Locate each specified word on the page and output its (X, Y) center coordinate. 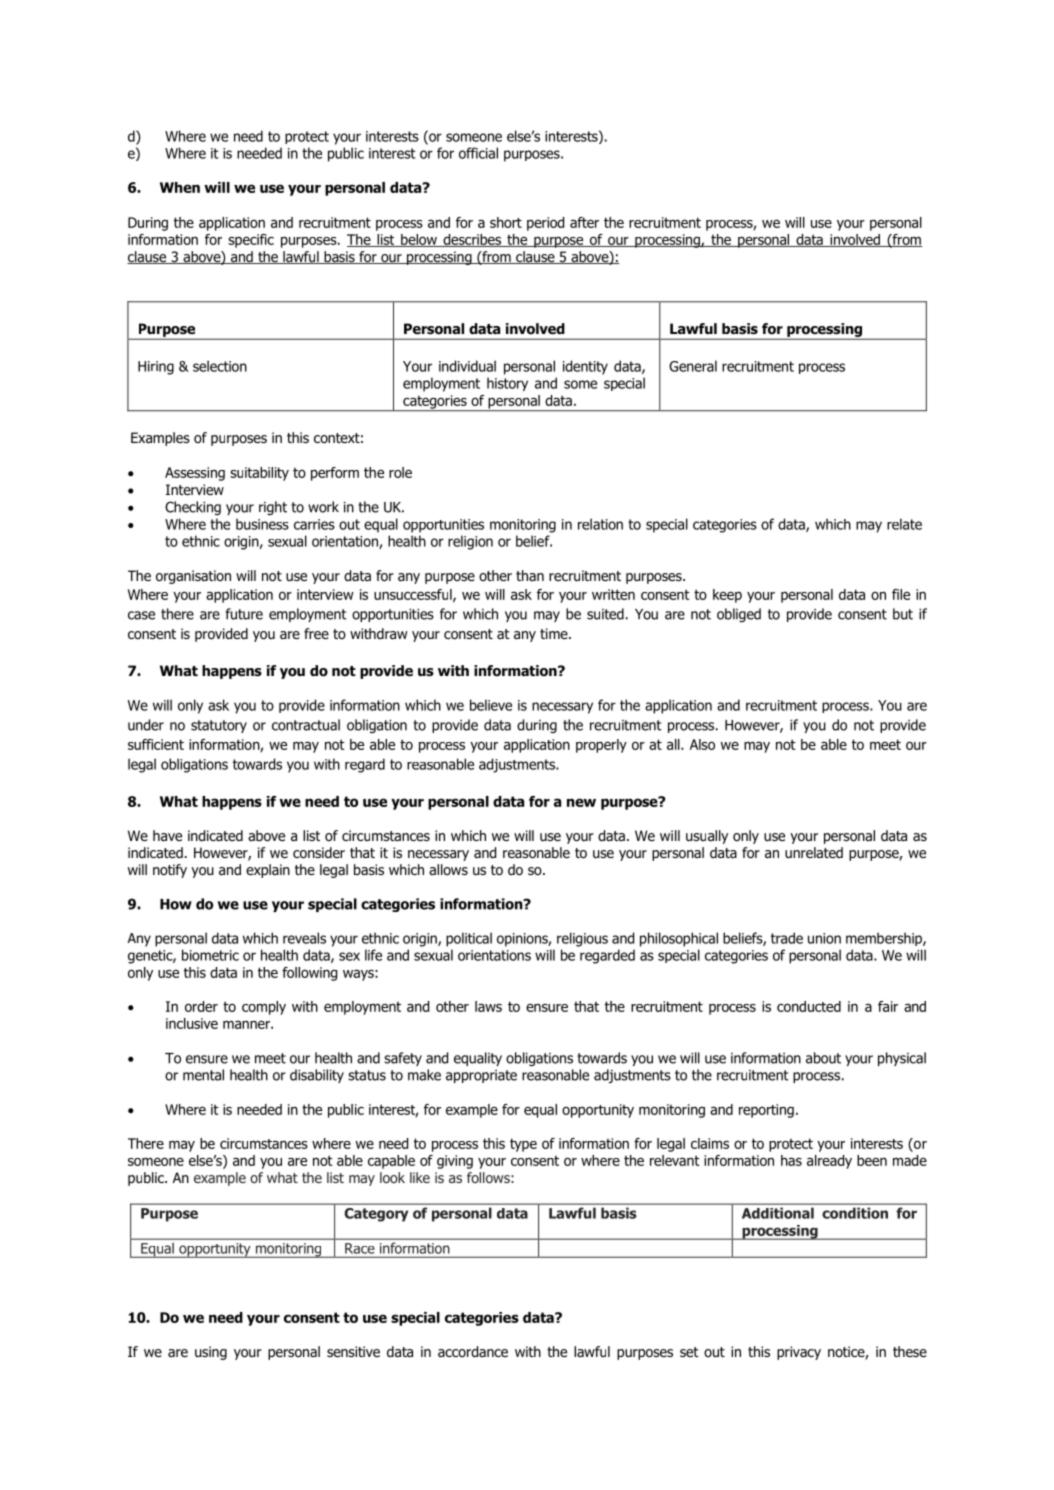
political (469, 939)
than (530, 575)
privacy (799, 1353)
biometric (210, 955)
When (180, 187)
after (584, 222)
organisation (193, 577)
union (824, 938)
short (506, 222)
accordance (473, 1351)
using (211, 1353)
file (901, 594)
